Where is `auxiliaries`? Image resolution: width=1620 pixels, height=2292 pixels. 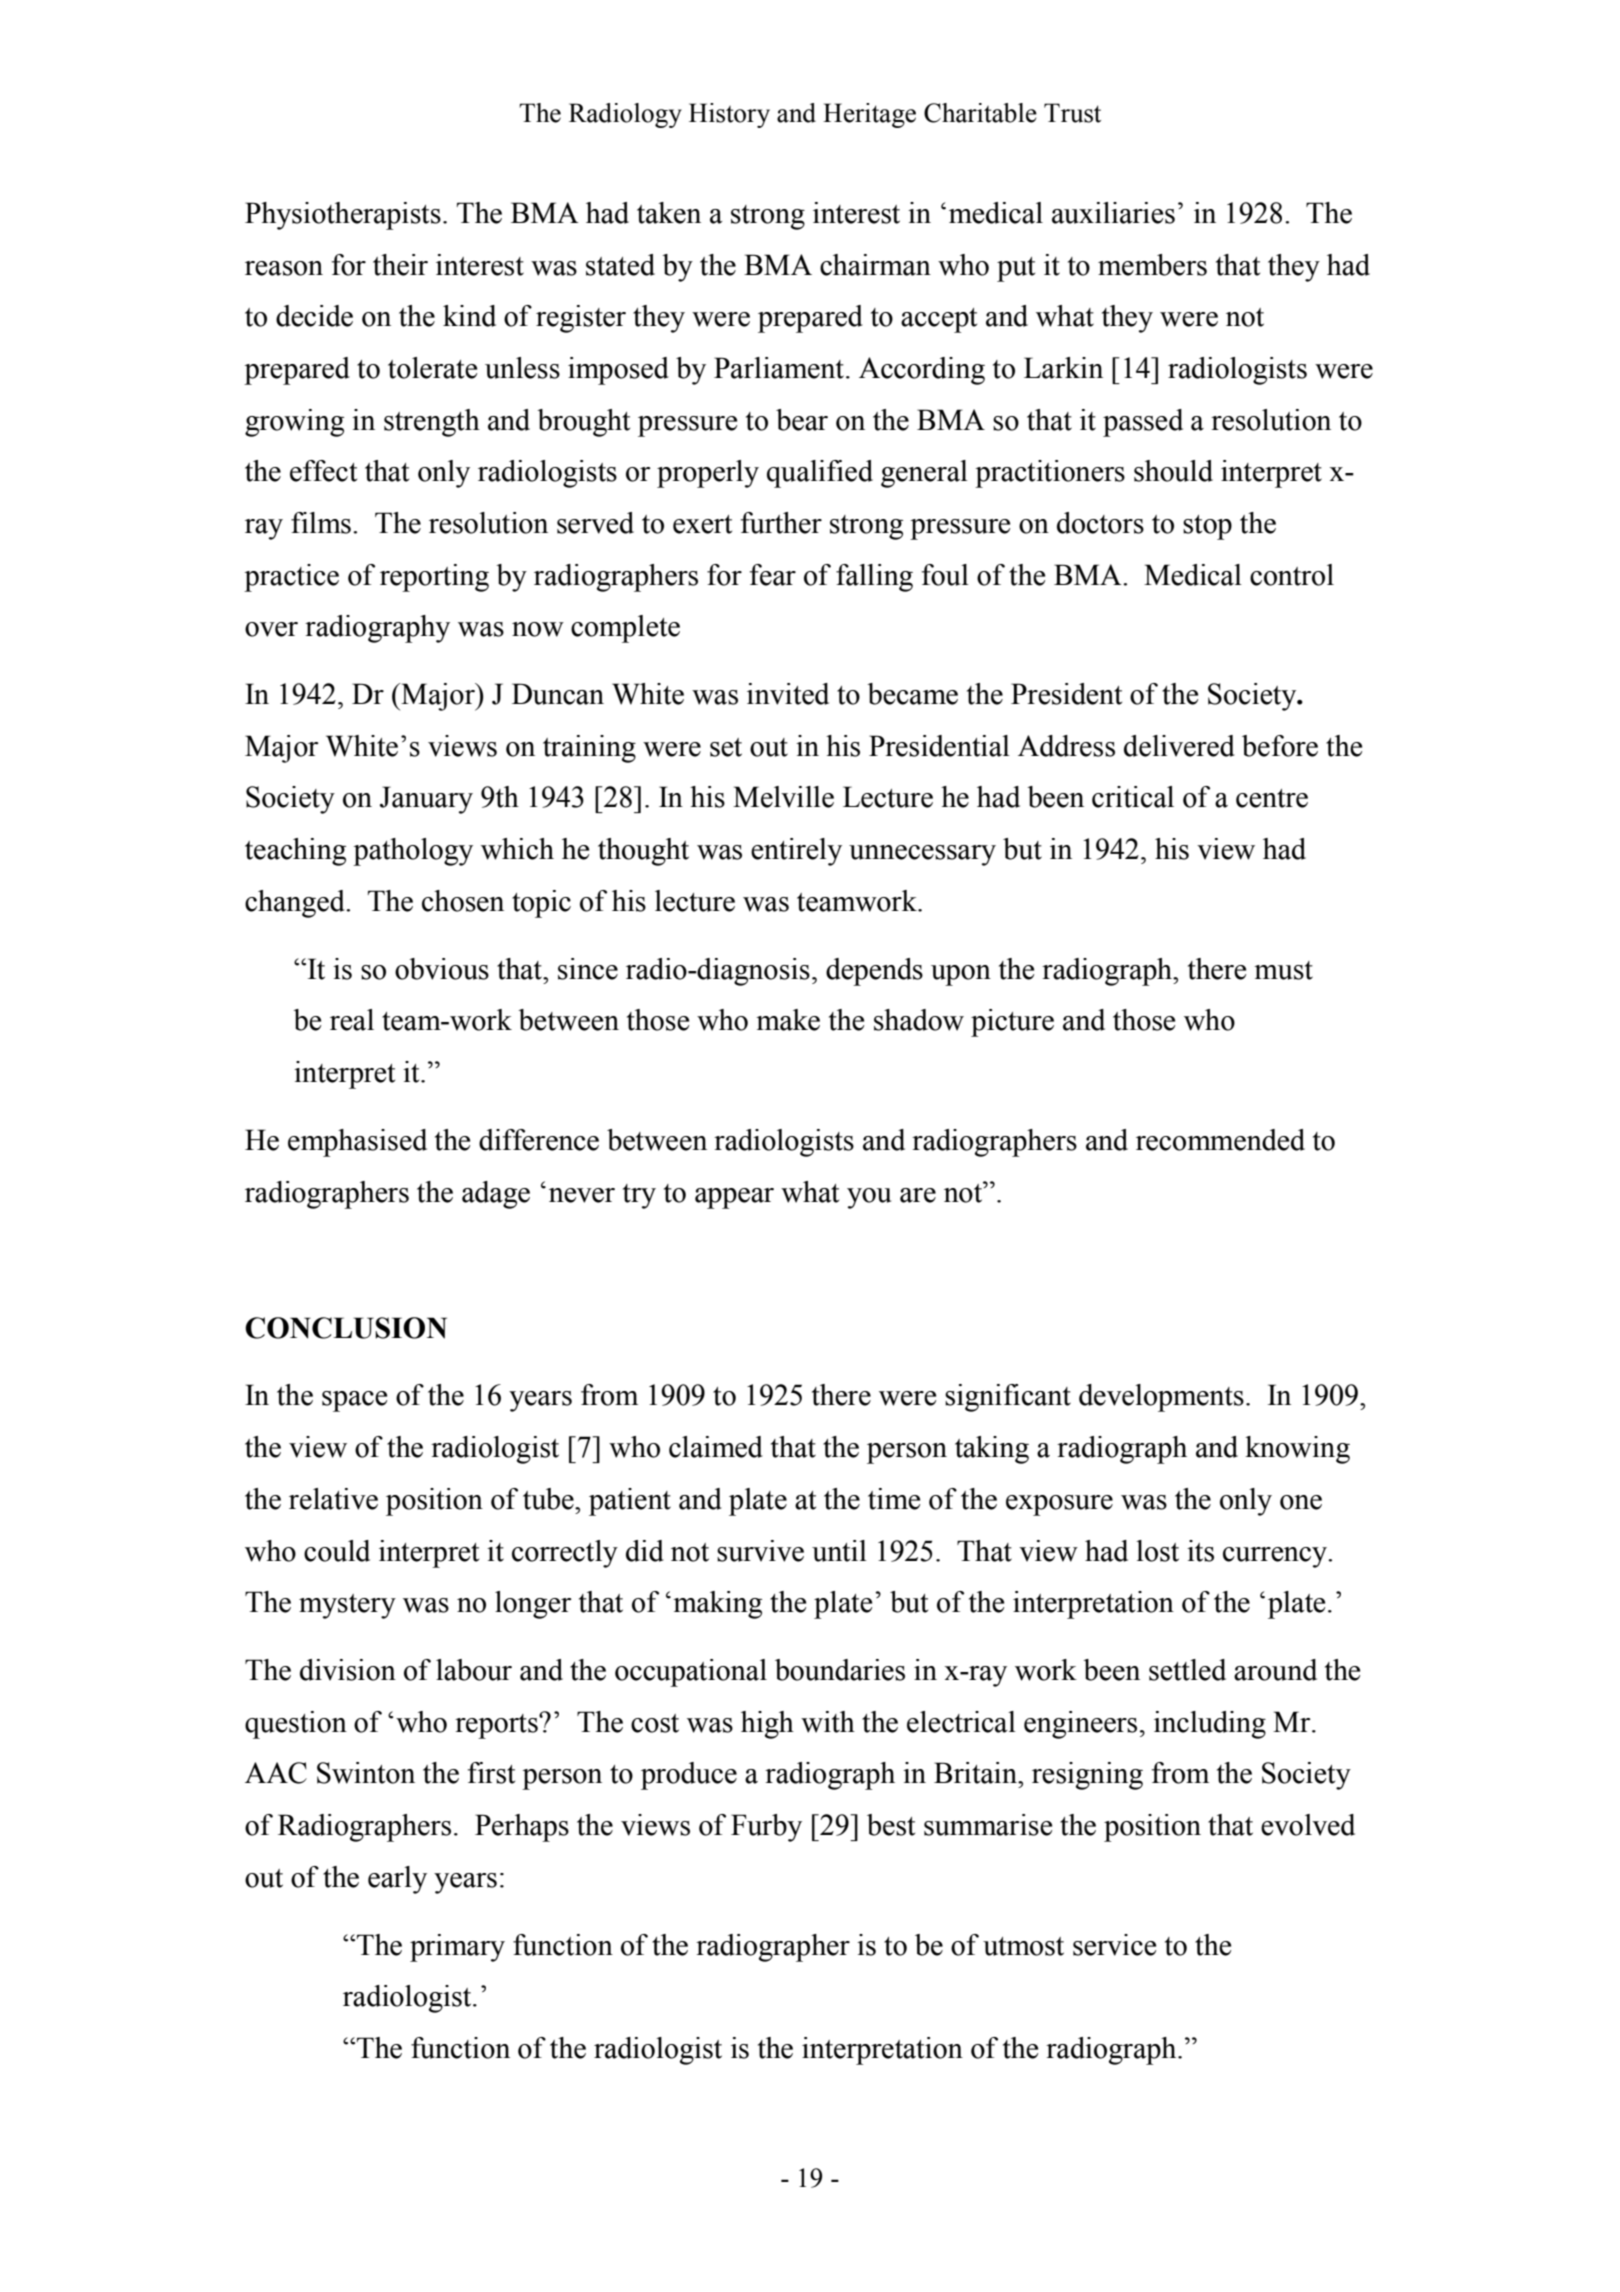
auxiliaries is located at coordinates (1113, 213).
